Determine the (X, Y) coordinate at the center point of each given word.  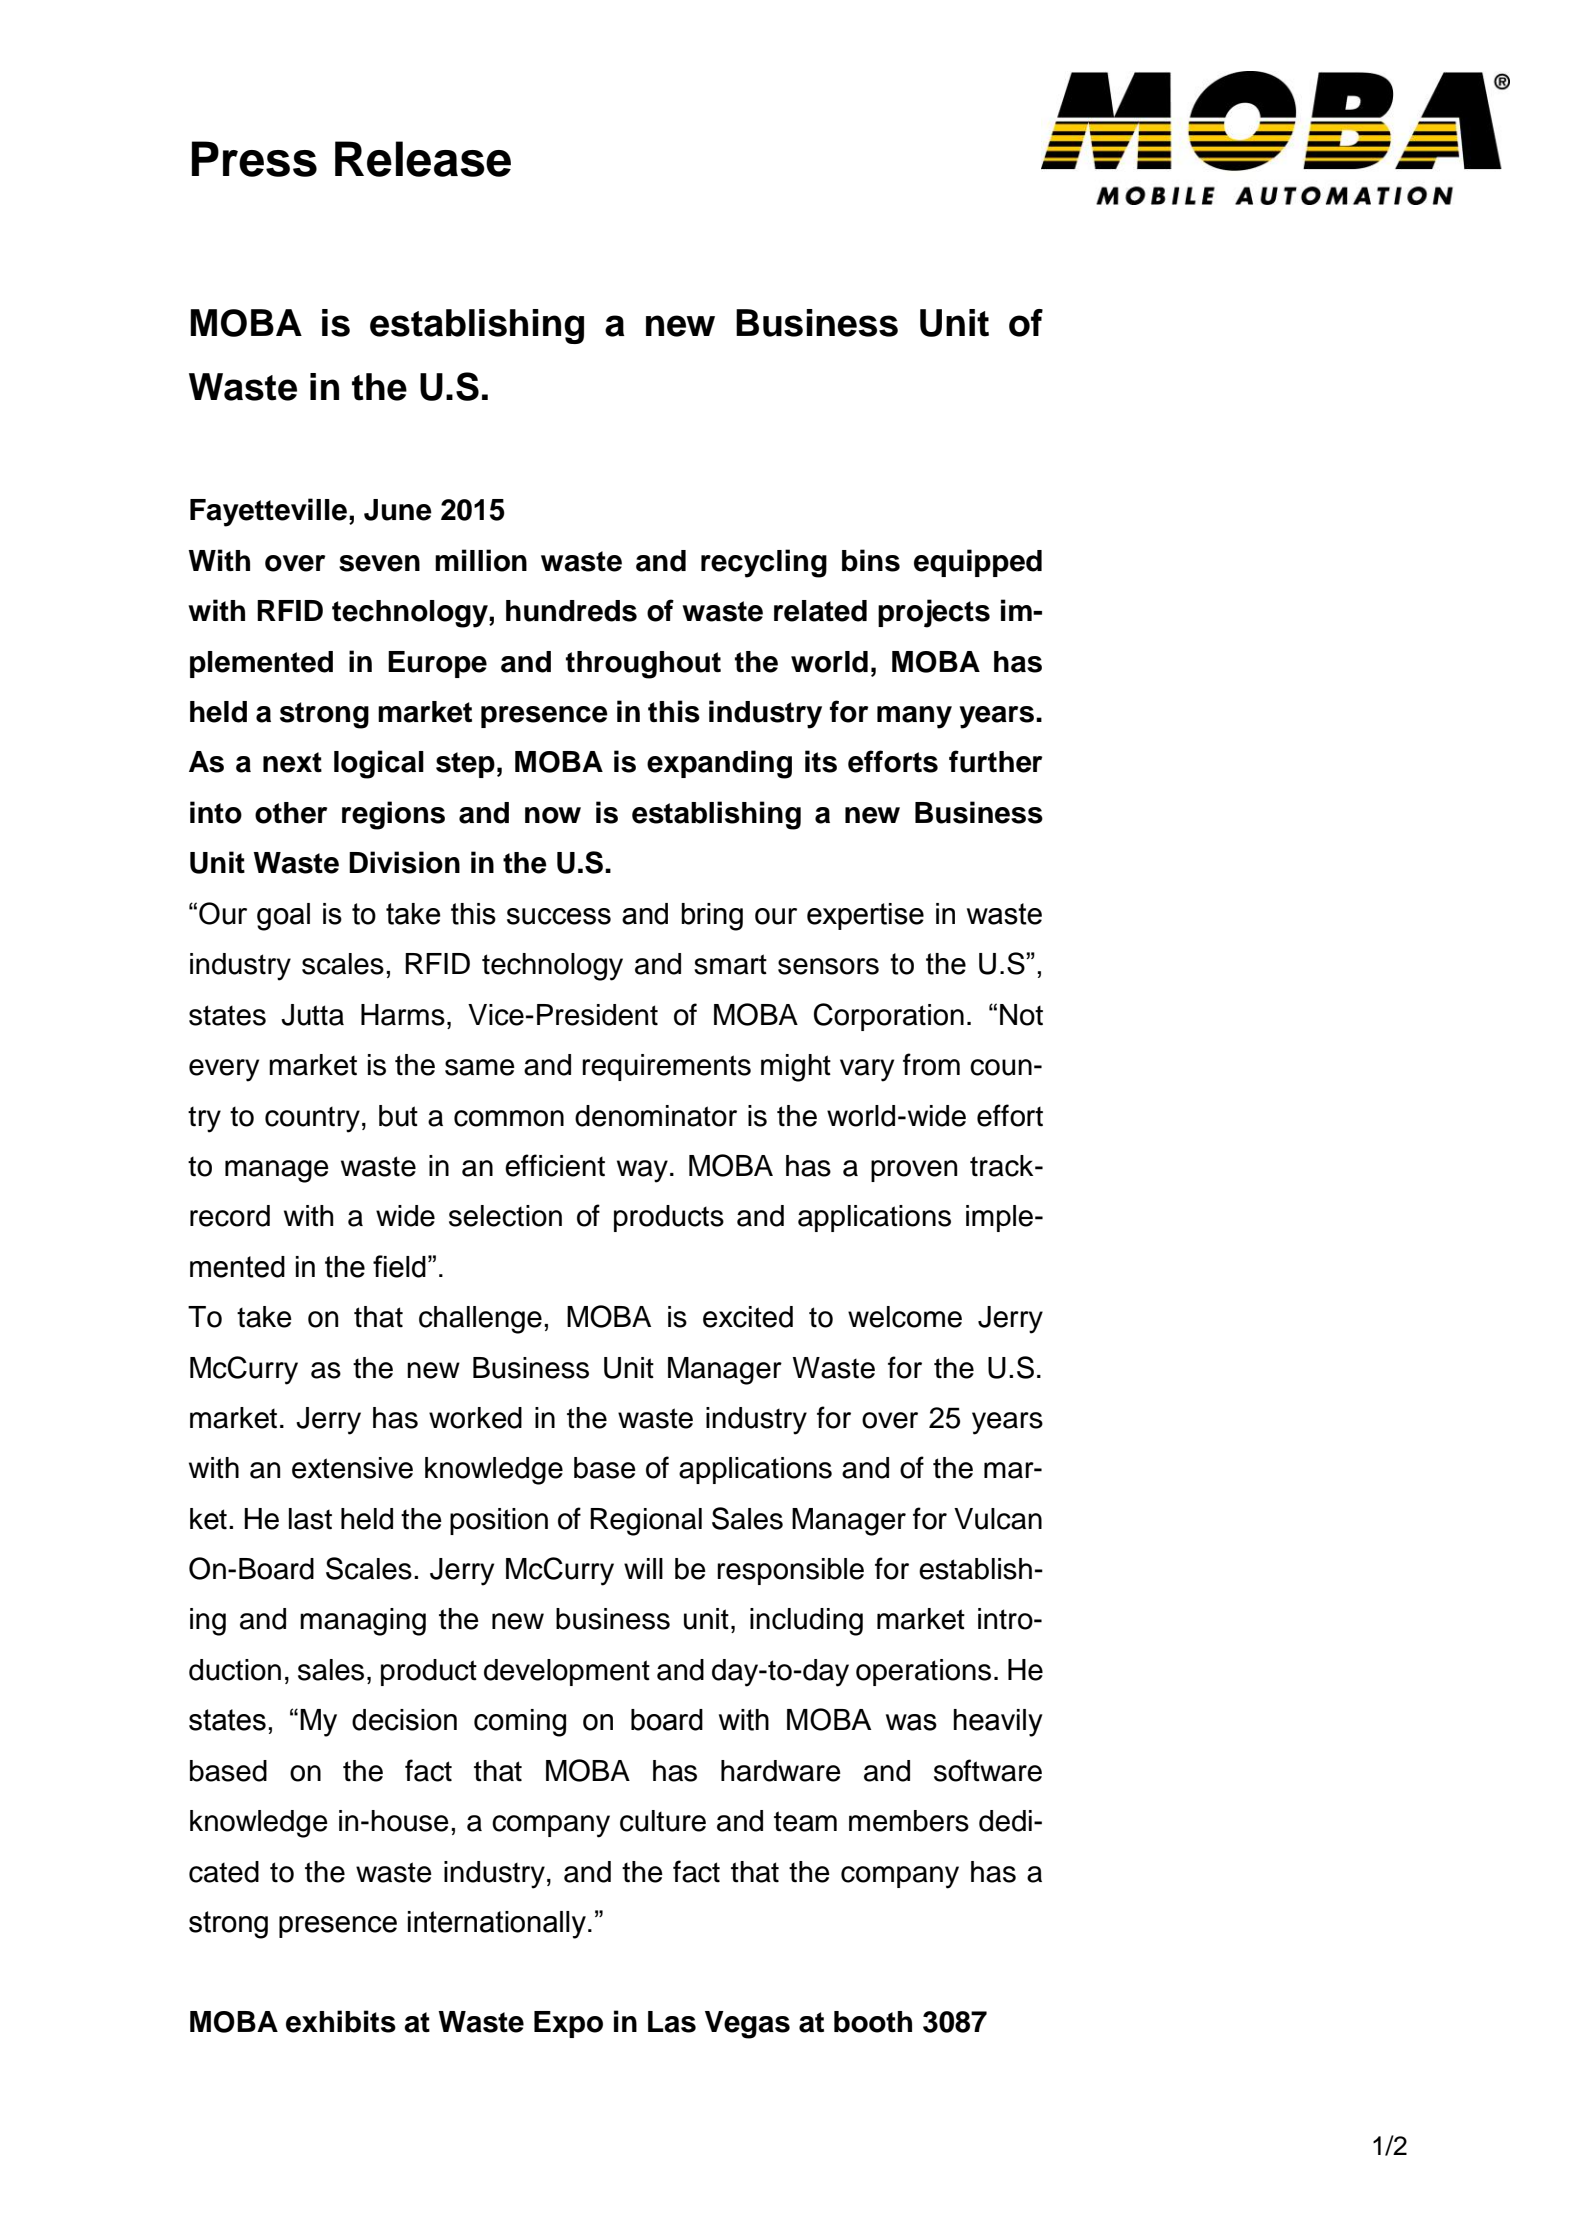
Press (254, 159)
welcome (905, 1317)
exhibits (341, 2021)
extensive (352, 1468)
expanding (719, 764)
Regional (646, 1522)
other (291, 813)
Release (423, 159)
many (914, 717)
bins (871, 560)
